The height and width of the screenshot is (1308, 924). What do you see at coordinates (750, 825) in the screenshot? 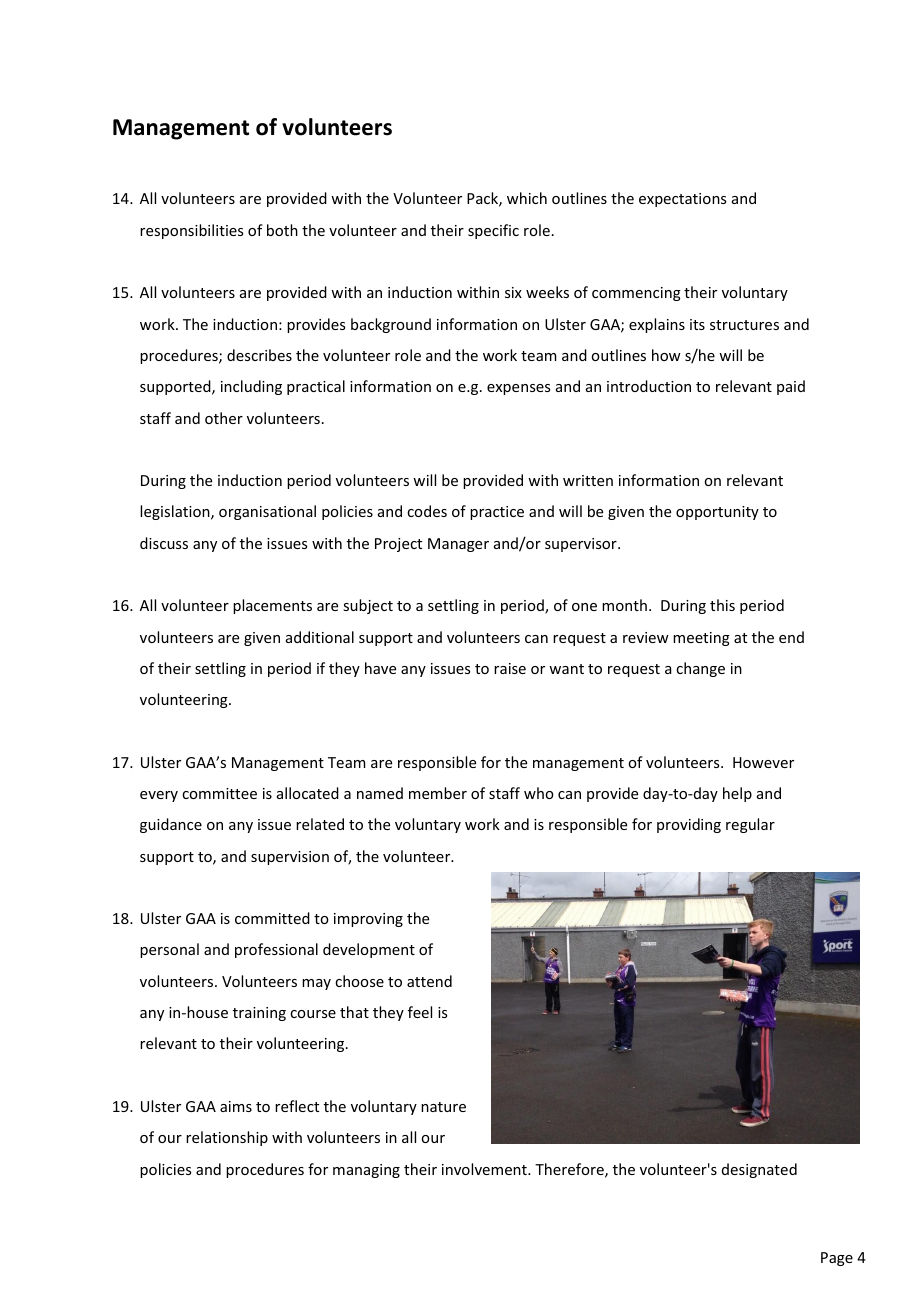
I see `regular` at bounding box center [750, 825].
